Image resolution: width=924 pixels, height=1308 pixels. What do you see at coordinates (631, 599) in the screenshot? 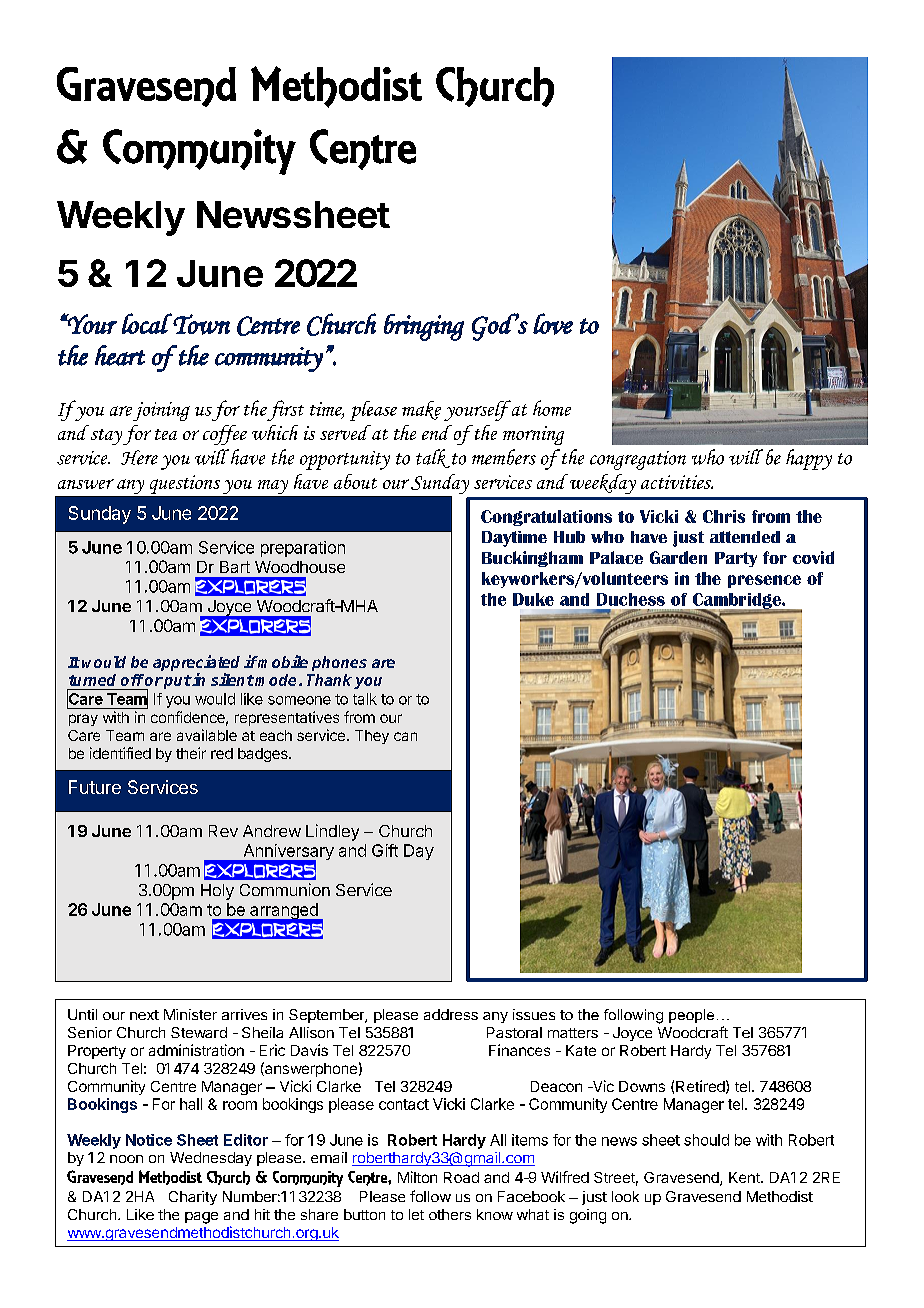
I see `Duchess` at bounding box center [631, 599].
